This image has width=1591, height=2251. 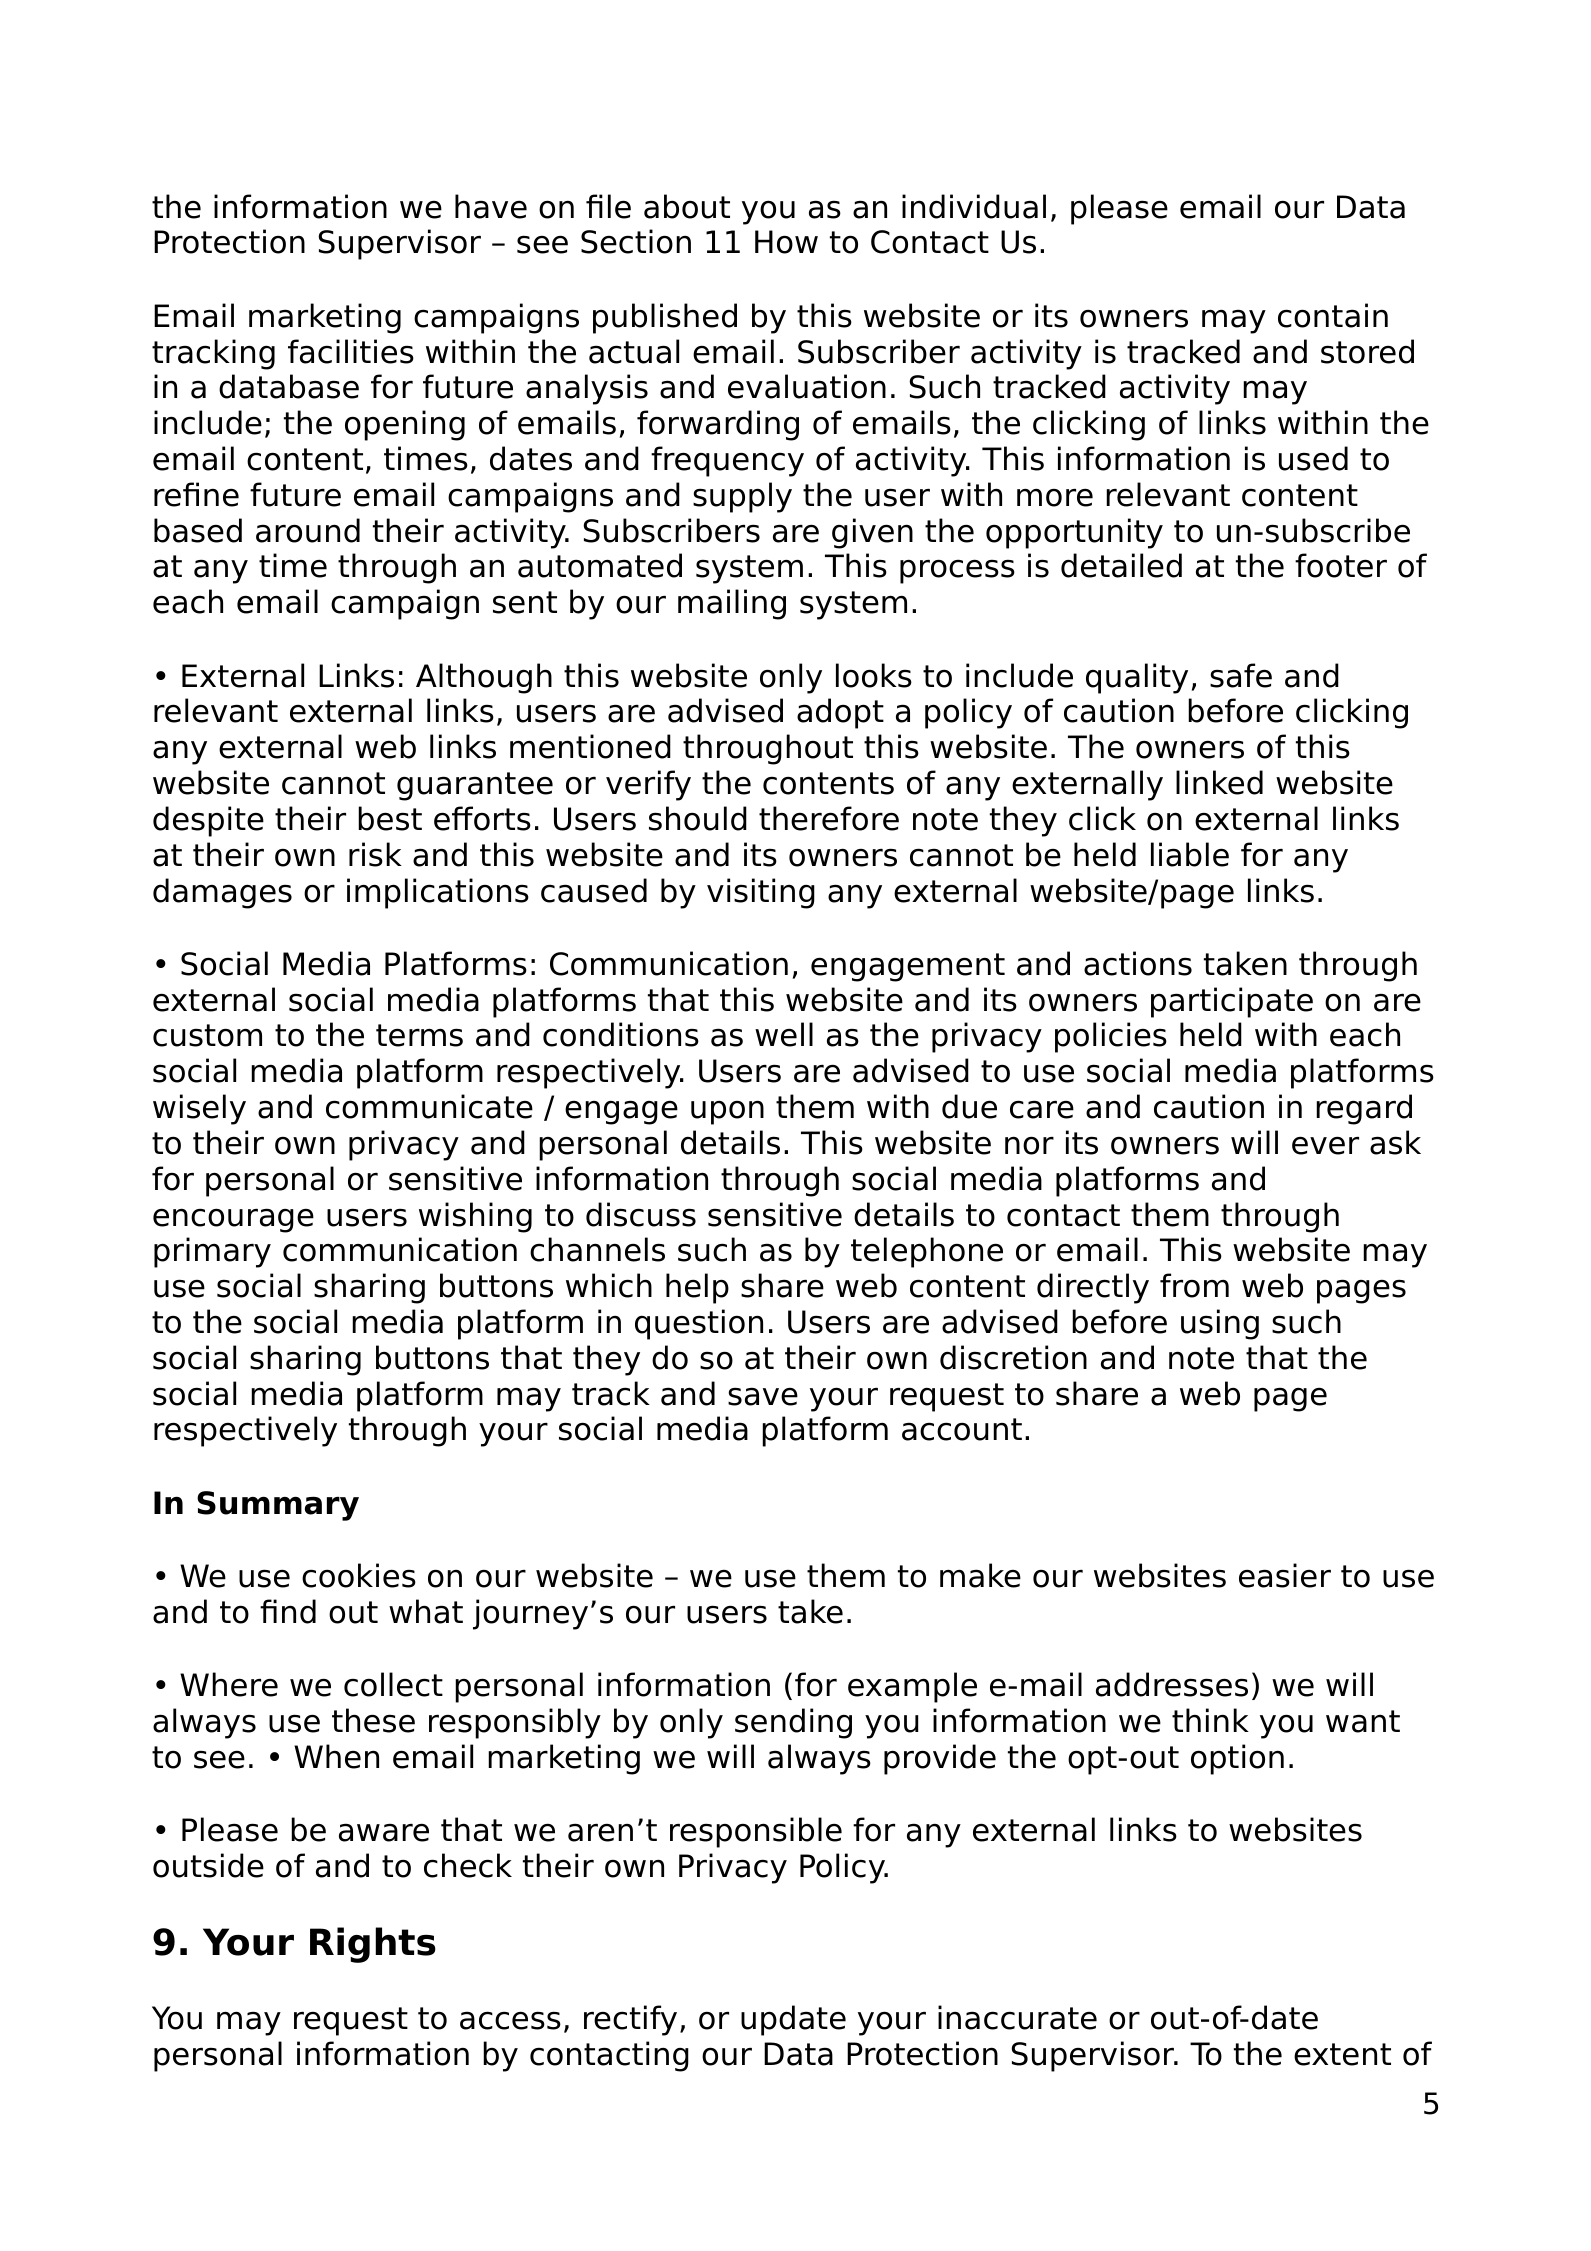 I want to click on How, so click(x=786, y=242).
